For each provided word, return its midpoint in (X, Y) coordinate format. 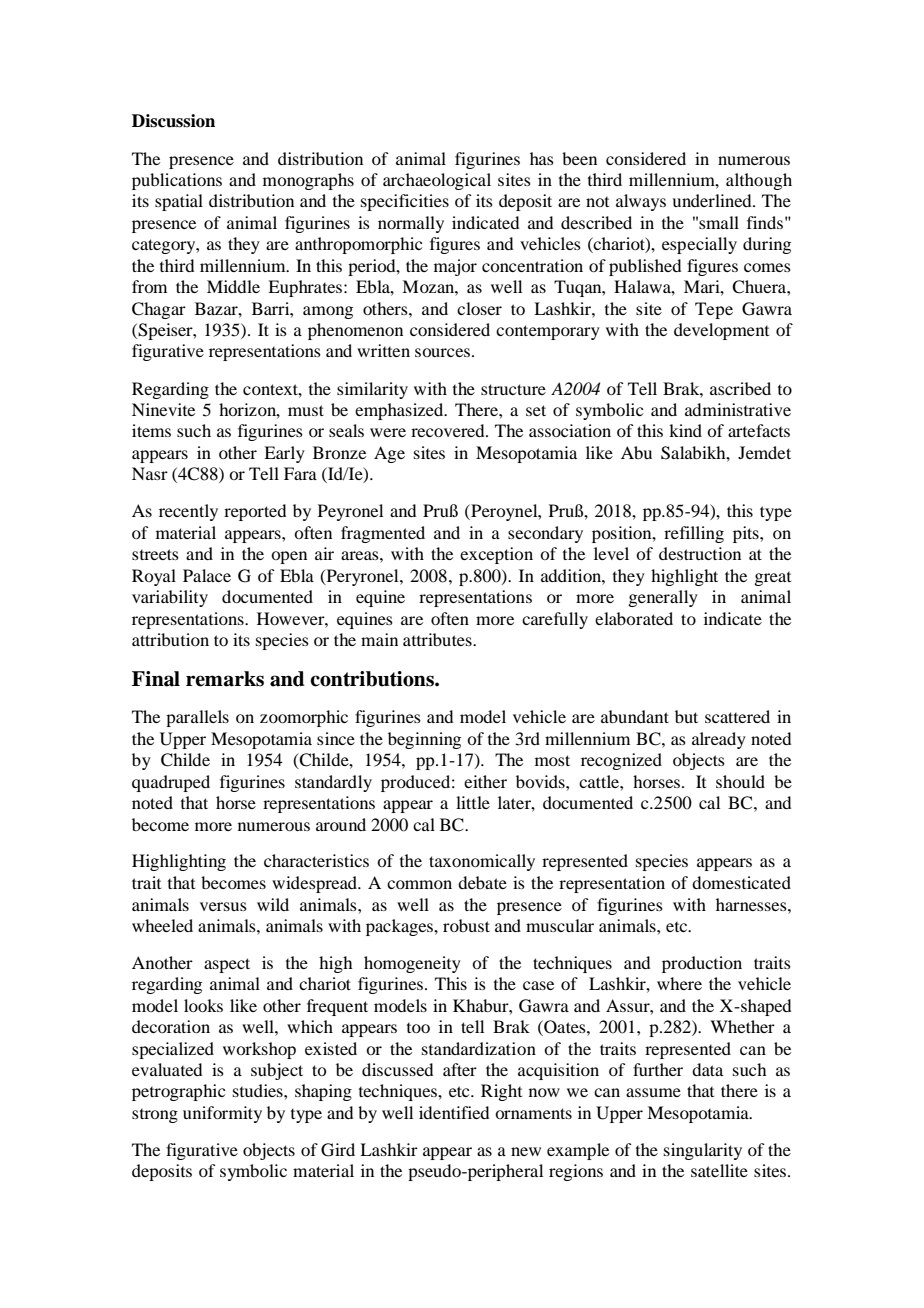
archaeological (437, 181)
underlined (713, 200)
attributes (438, 639)
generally (663, 598)
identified (454, 1112)
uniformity (222, 1114)
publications (177, 181)
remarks (225, 679)
